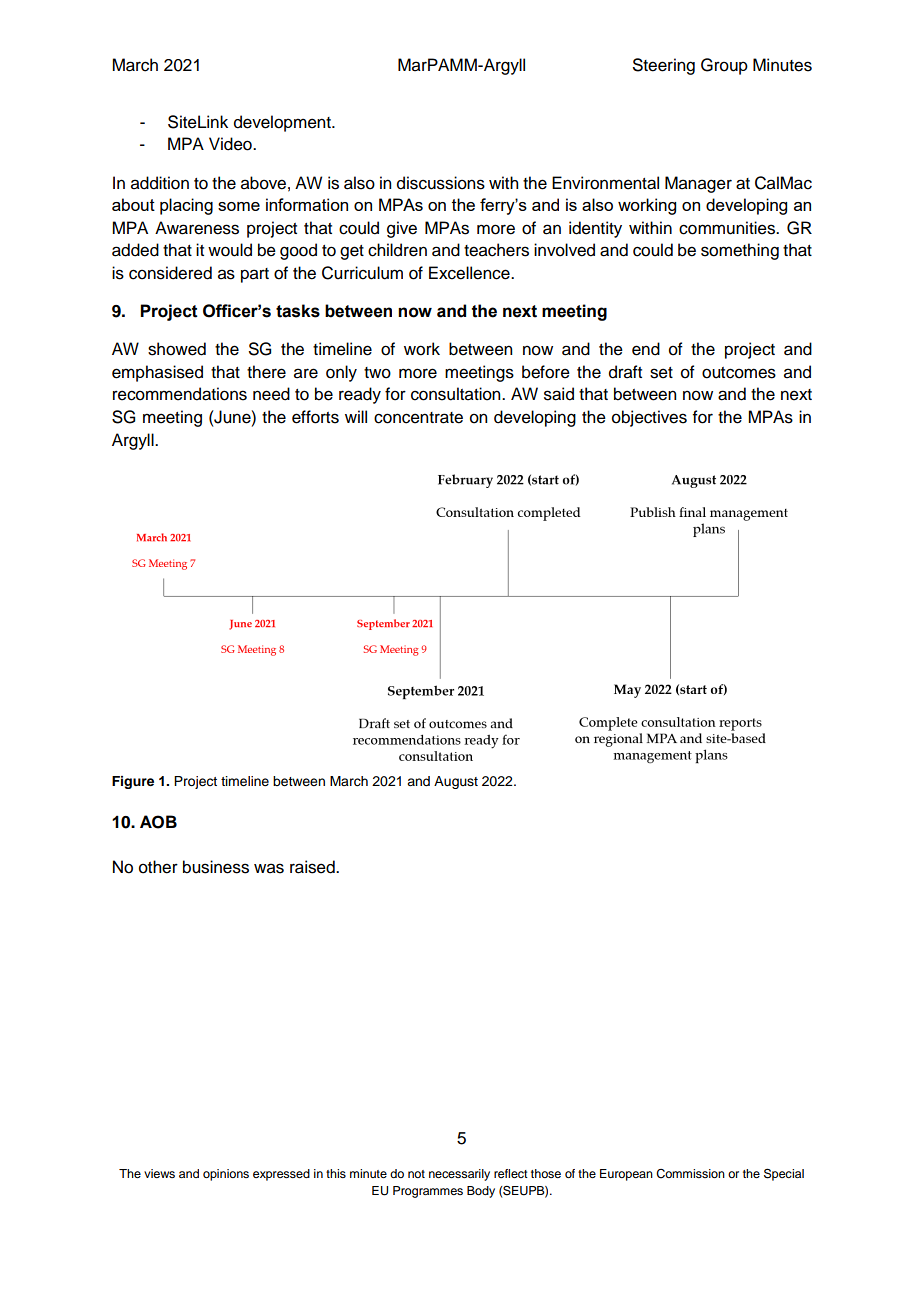  I want to click on Figure, so click(133, 782).
